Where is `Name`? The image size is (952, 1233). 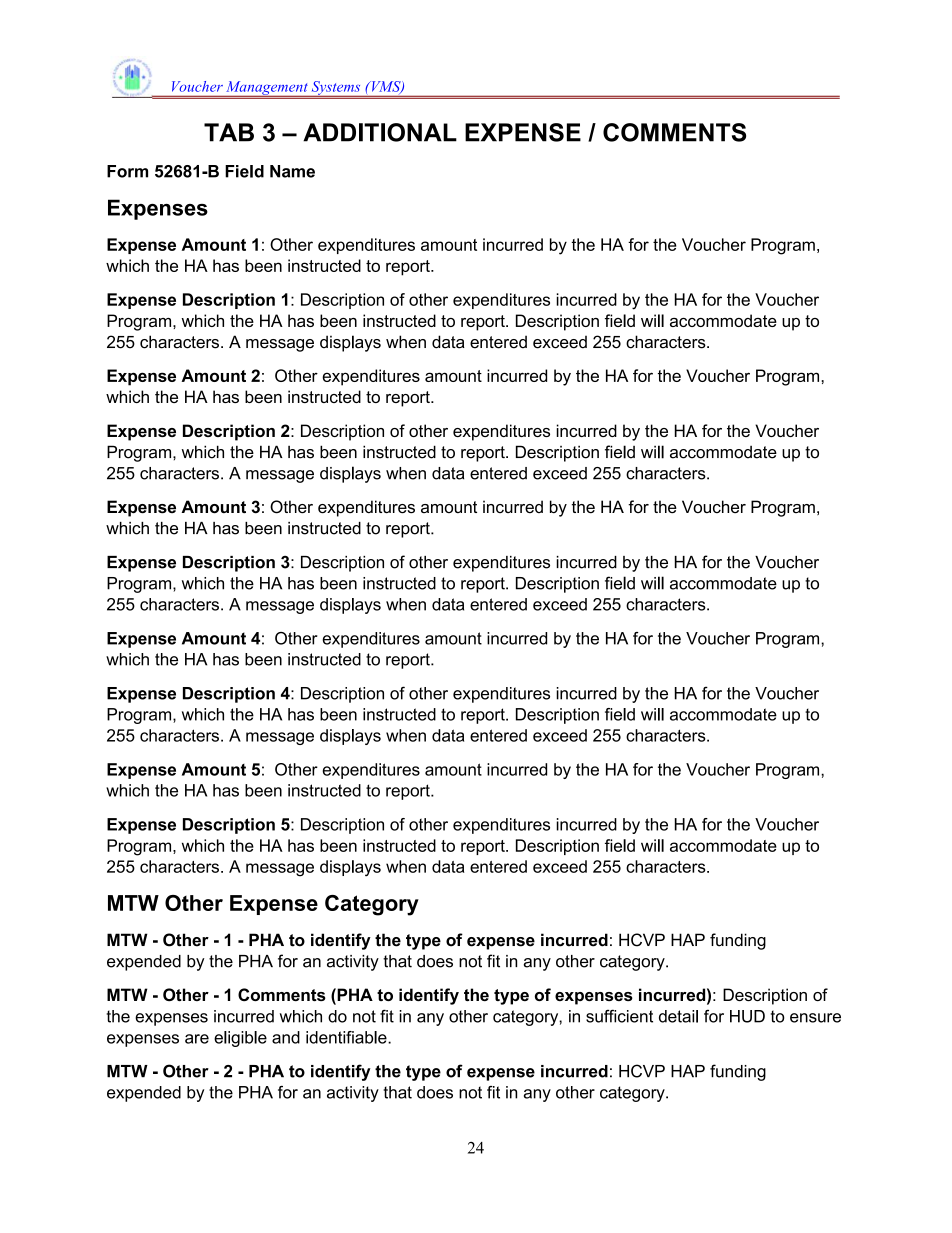
Name is located at coordinates (292, 171).
